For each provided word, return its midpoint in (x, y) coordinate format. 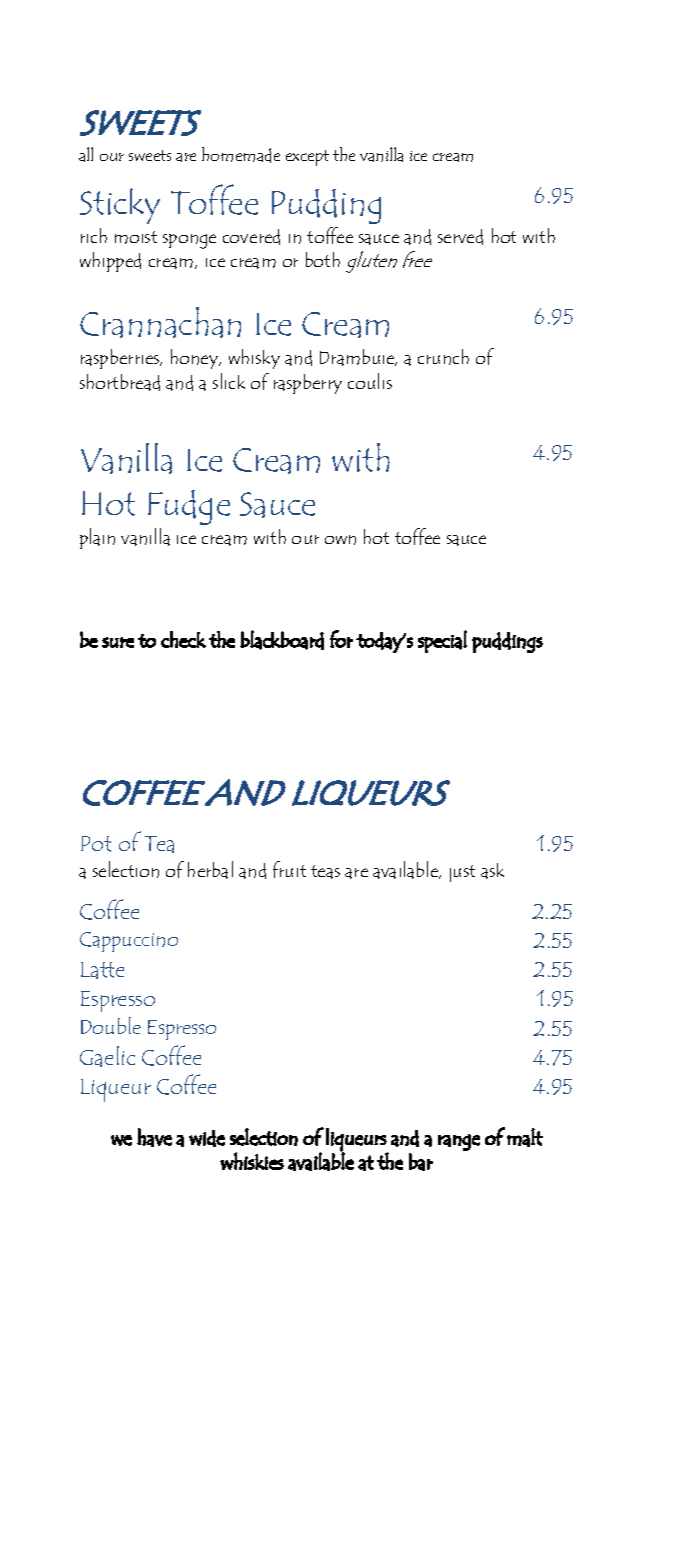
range (459, 1142)
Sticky (120, 206)
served (460, 237)
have (154, 1137)
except (307, 158)
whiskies (252, 1161)
